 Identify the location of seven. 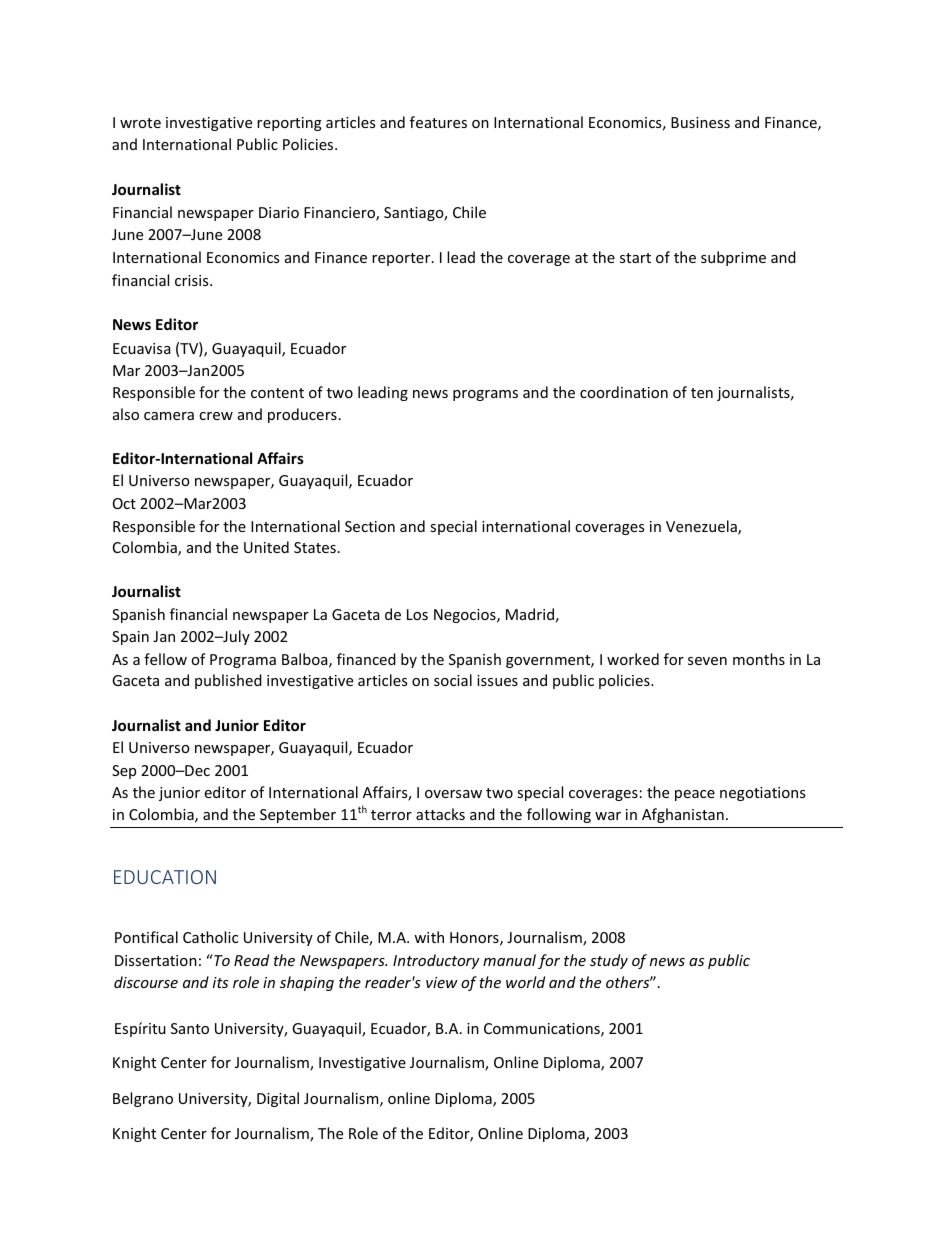
(707, 661).
